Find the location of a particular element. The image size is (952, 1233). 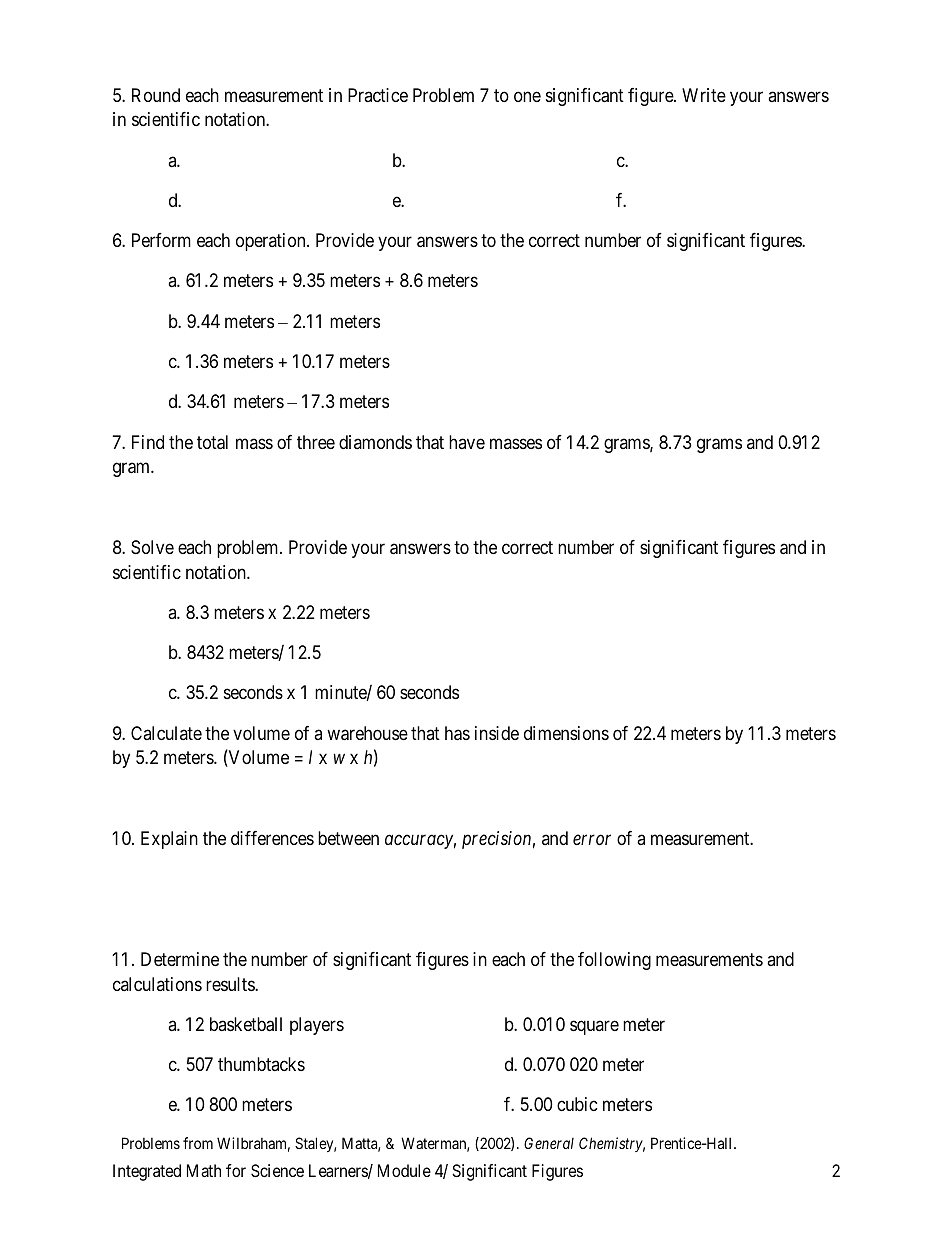

from is located at coordinates (198, 1143).
